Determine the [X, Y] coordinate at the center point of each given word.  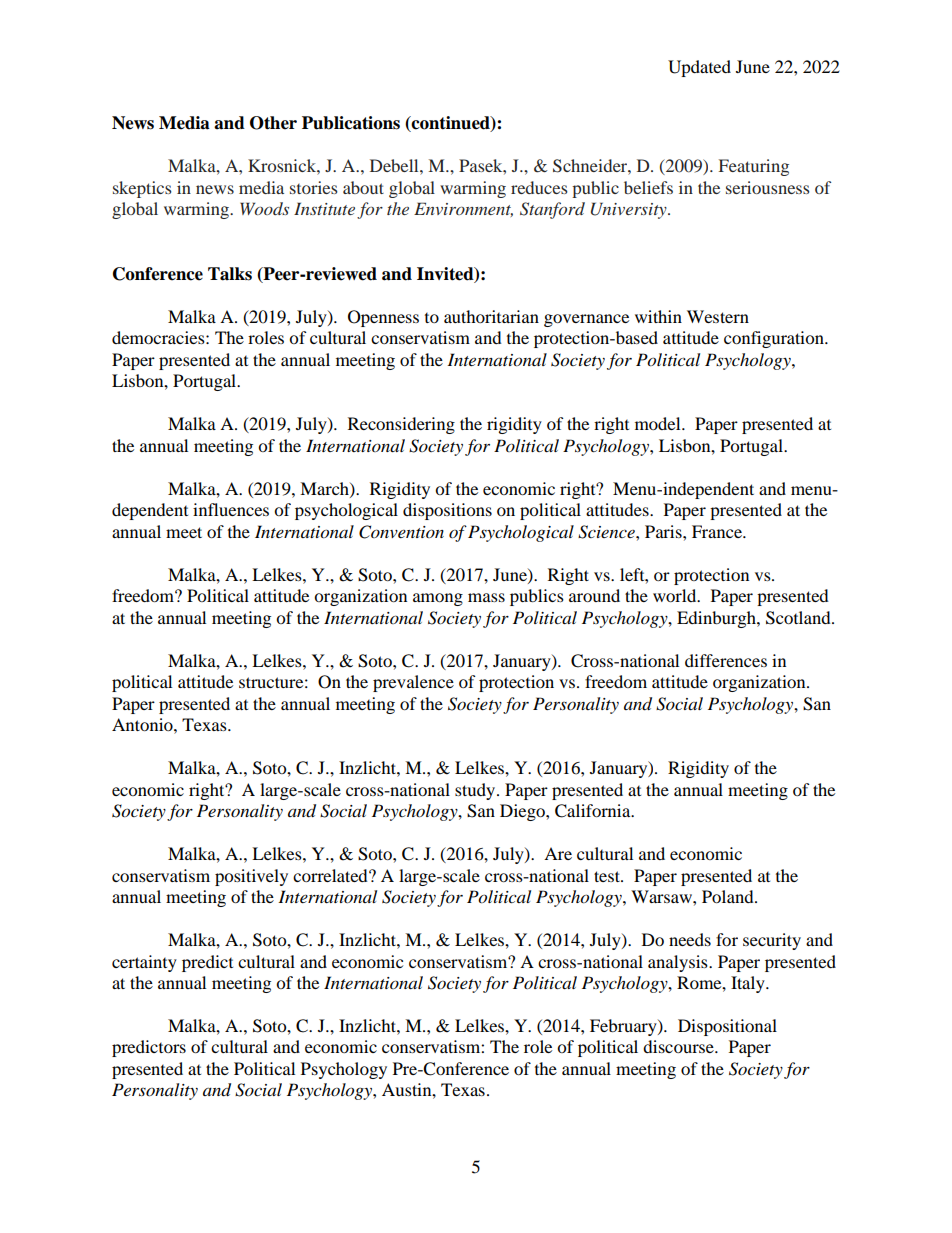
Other [273, 123]
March [325, 489]
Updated [699, 68]
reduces [539, 187]
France [718, 531]
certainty [144, 963]
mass [486, 597]
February [624, 1027]
